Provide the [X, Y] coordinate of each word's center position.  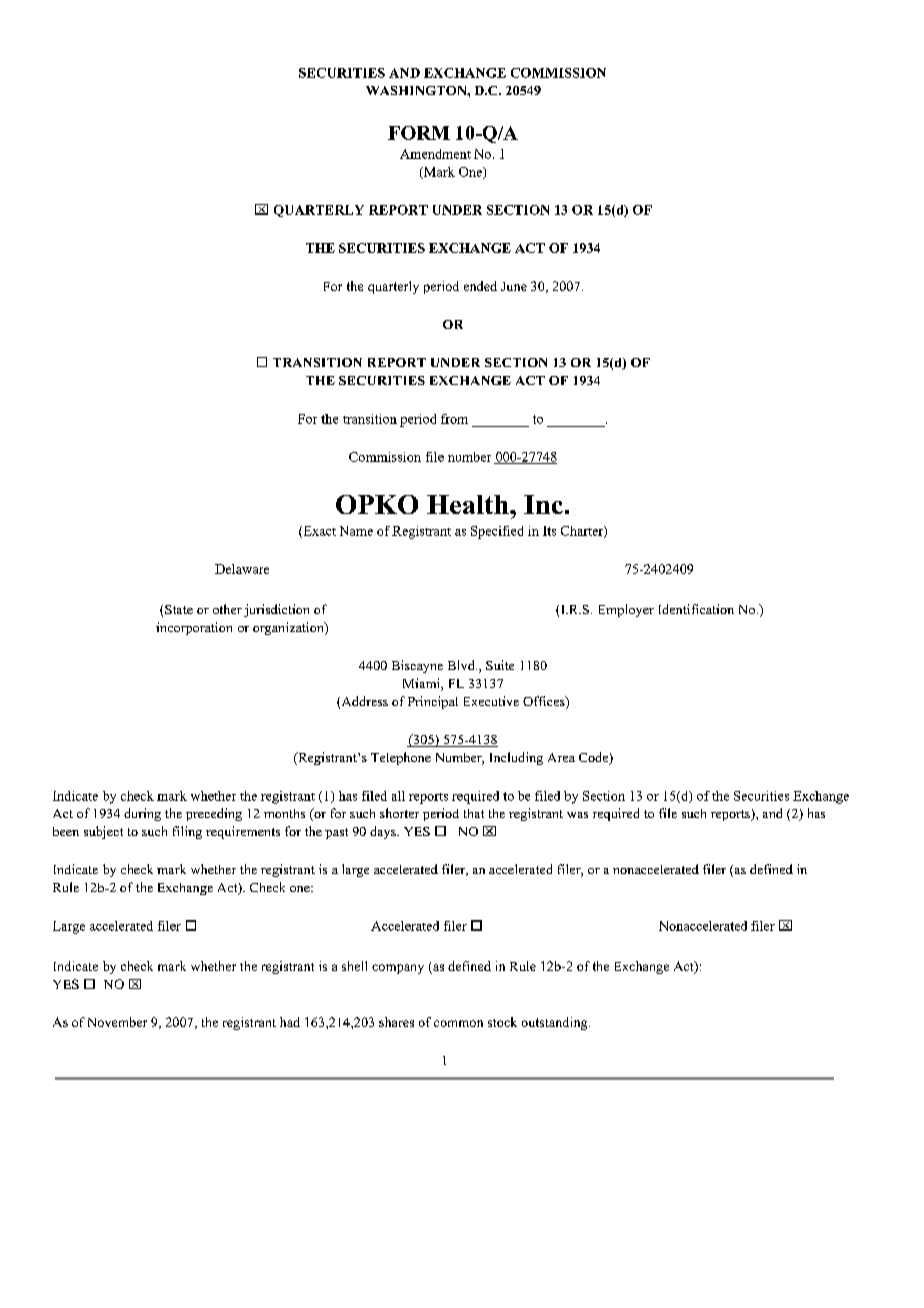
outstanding [556, 1023]
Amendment [435, 154]
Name [356, 531]
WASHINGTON [417, 90]
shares [396, 1022]
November [117, 1022]
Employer [626, 610]
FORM [419, 133]
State [179, 609]
